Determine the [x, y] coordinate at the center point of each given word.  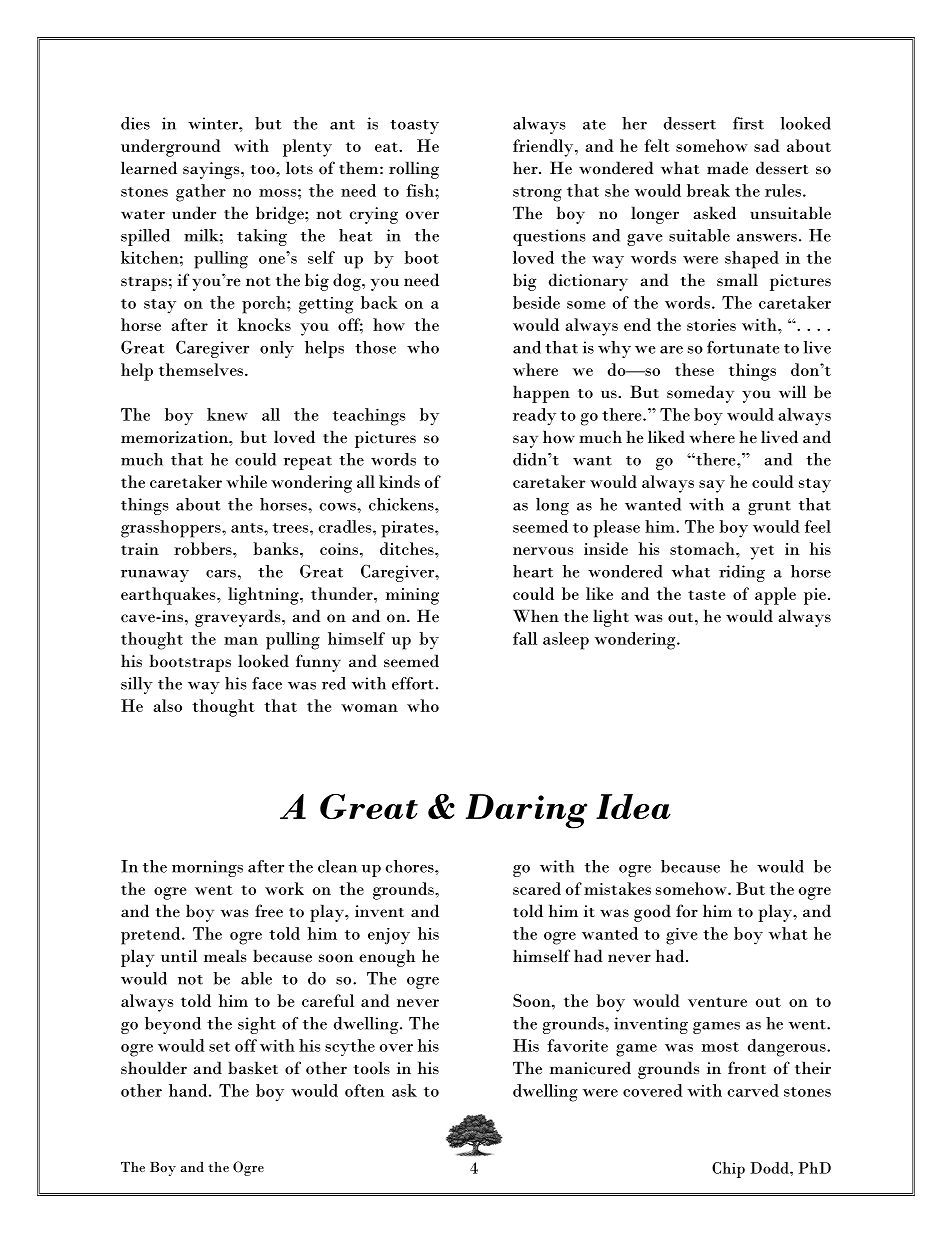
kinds [399, 481]
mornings [207, 868]
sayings [212, 170]
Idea [633, 806]
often [364, 1090]
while [246, 481]
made [727, 168]
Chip [728, 1170]
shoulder [154, 1068]
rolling [414, 170]
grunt [769, 508]
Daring [526, 811]
